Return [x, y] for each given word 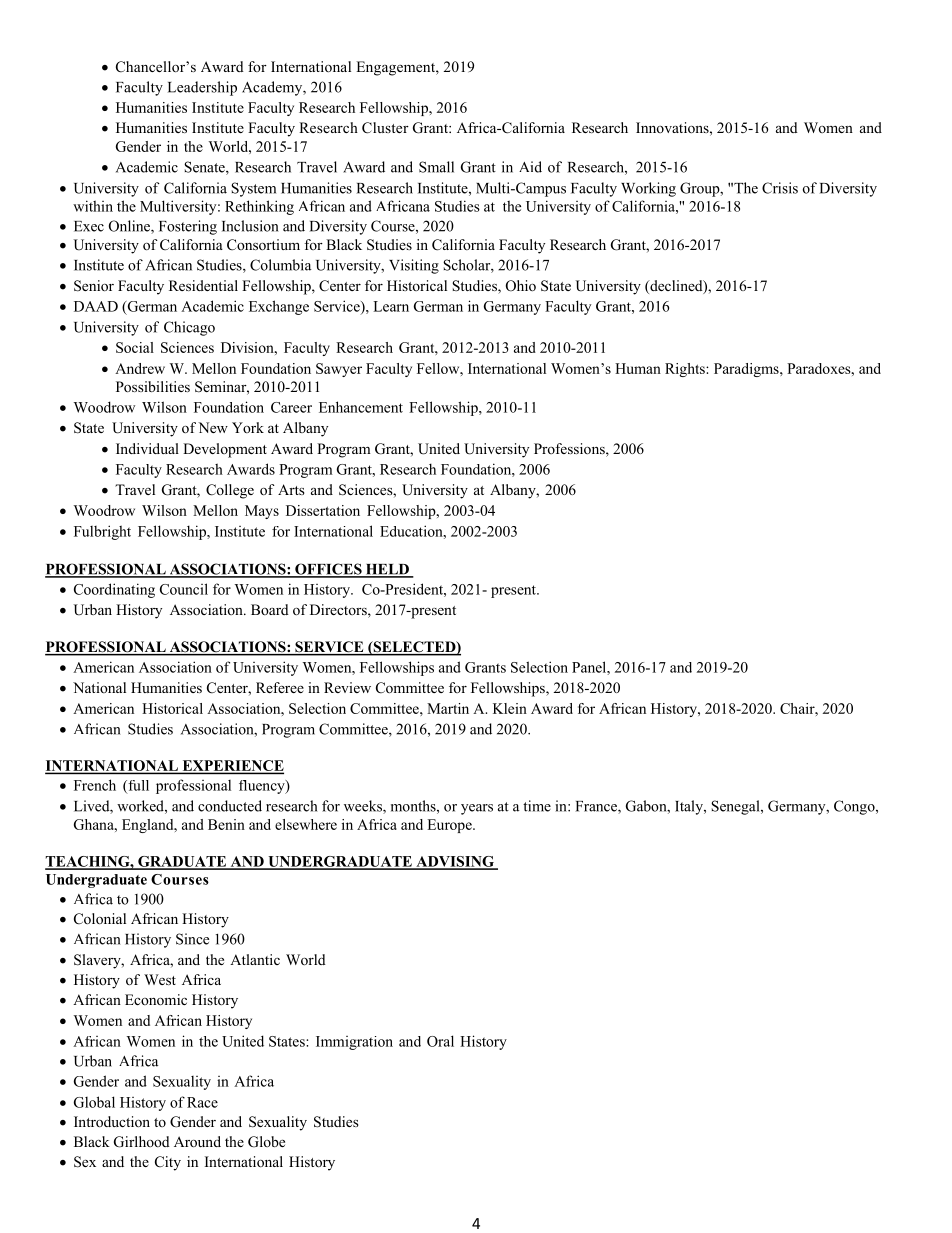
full [137, 786]
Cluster [385, 128]
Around [197, 1141]
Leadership [202, 88]
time [537, 806]
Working [648, 189]
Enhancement [361, 407]
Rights [686, 370]
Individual [147, 448]
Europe [450, 826]
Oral [440, 1041]
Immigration [354, 1043]
